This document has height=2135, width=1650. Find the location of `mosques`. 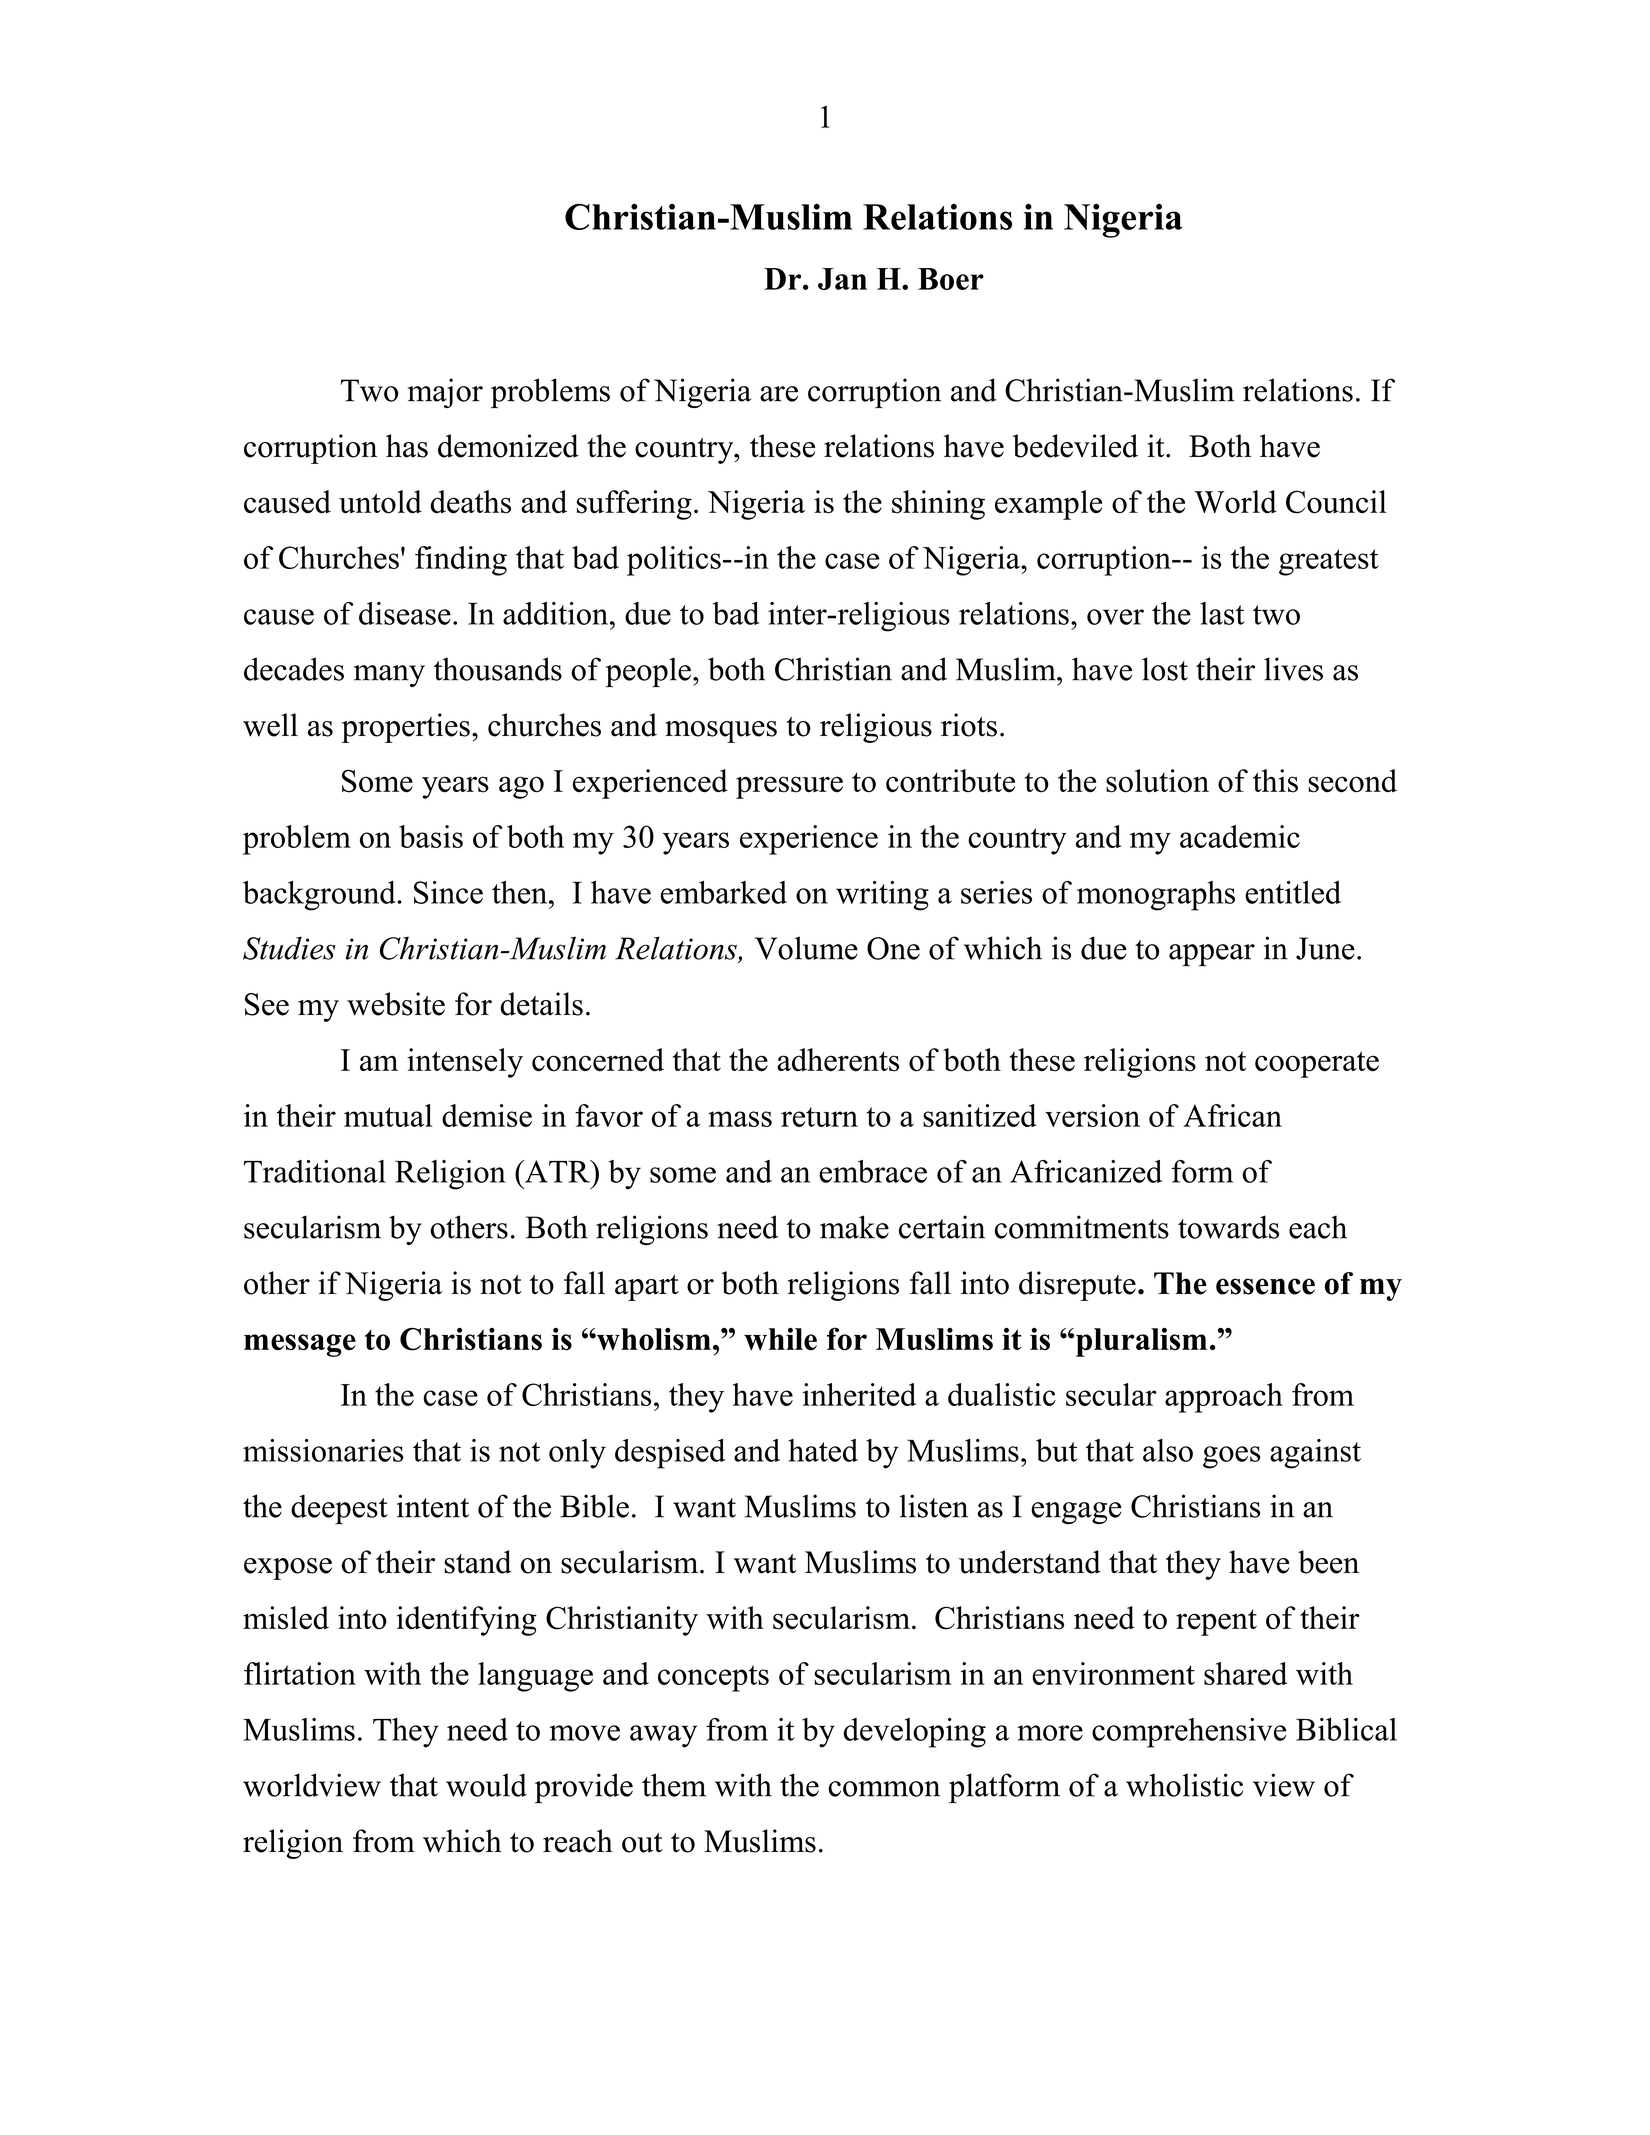

mosques is located at coordinates (721, 732).
